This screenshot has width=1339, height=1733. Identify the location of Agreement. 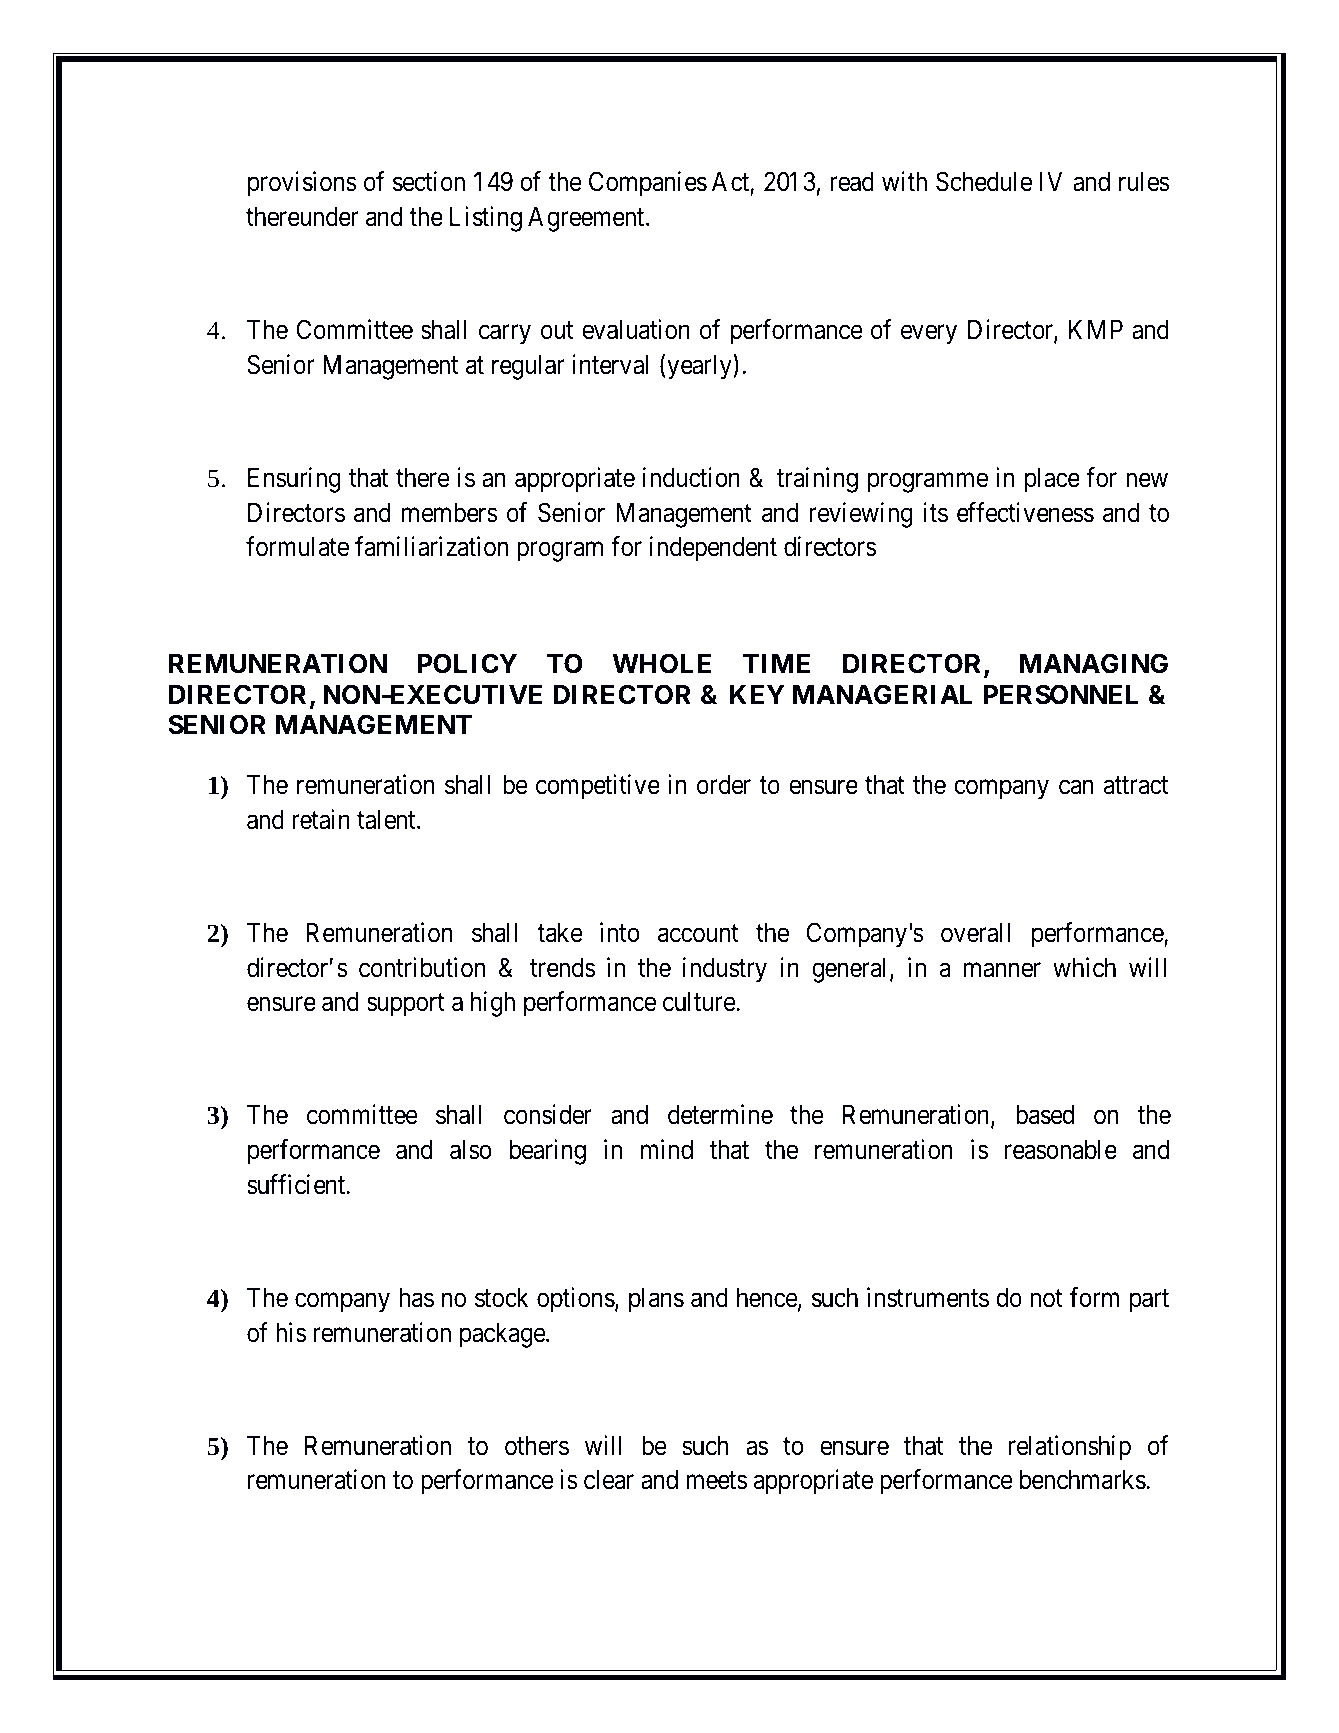
(587, 219).
